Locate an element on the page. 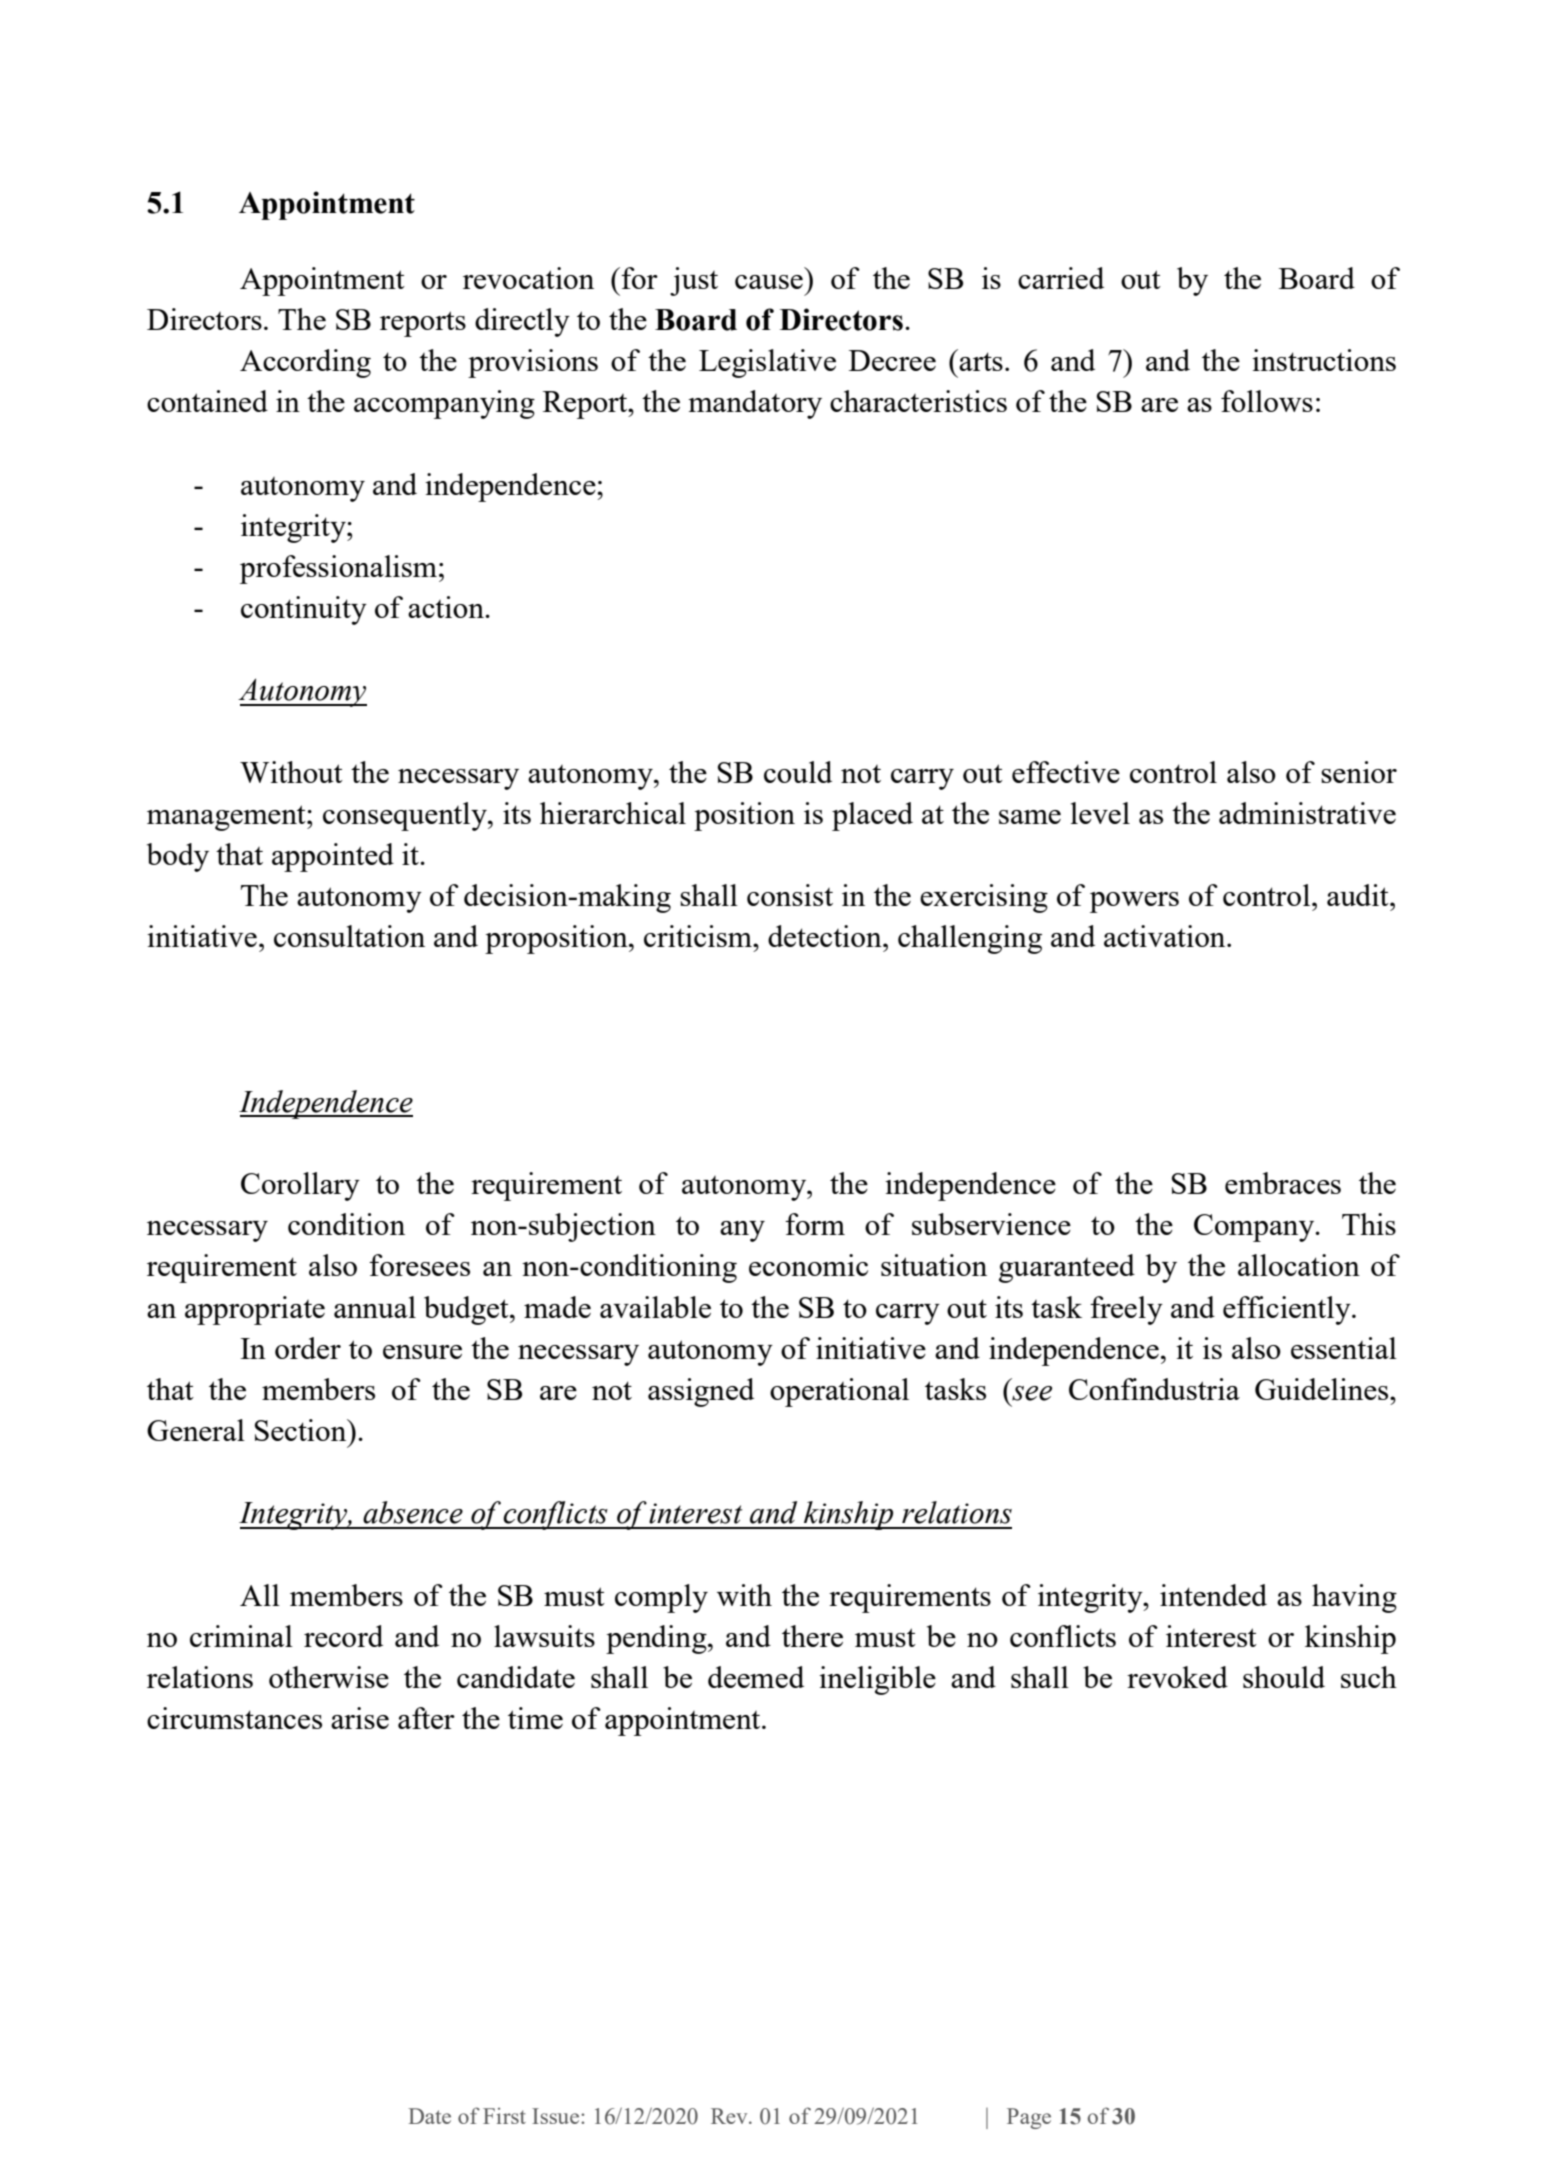 The width and height of the page is (1544, 2183). operational is located at coordinates (839, 1392).
